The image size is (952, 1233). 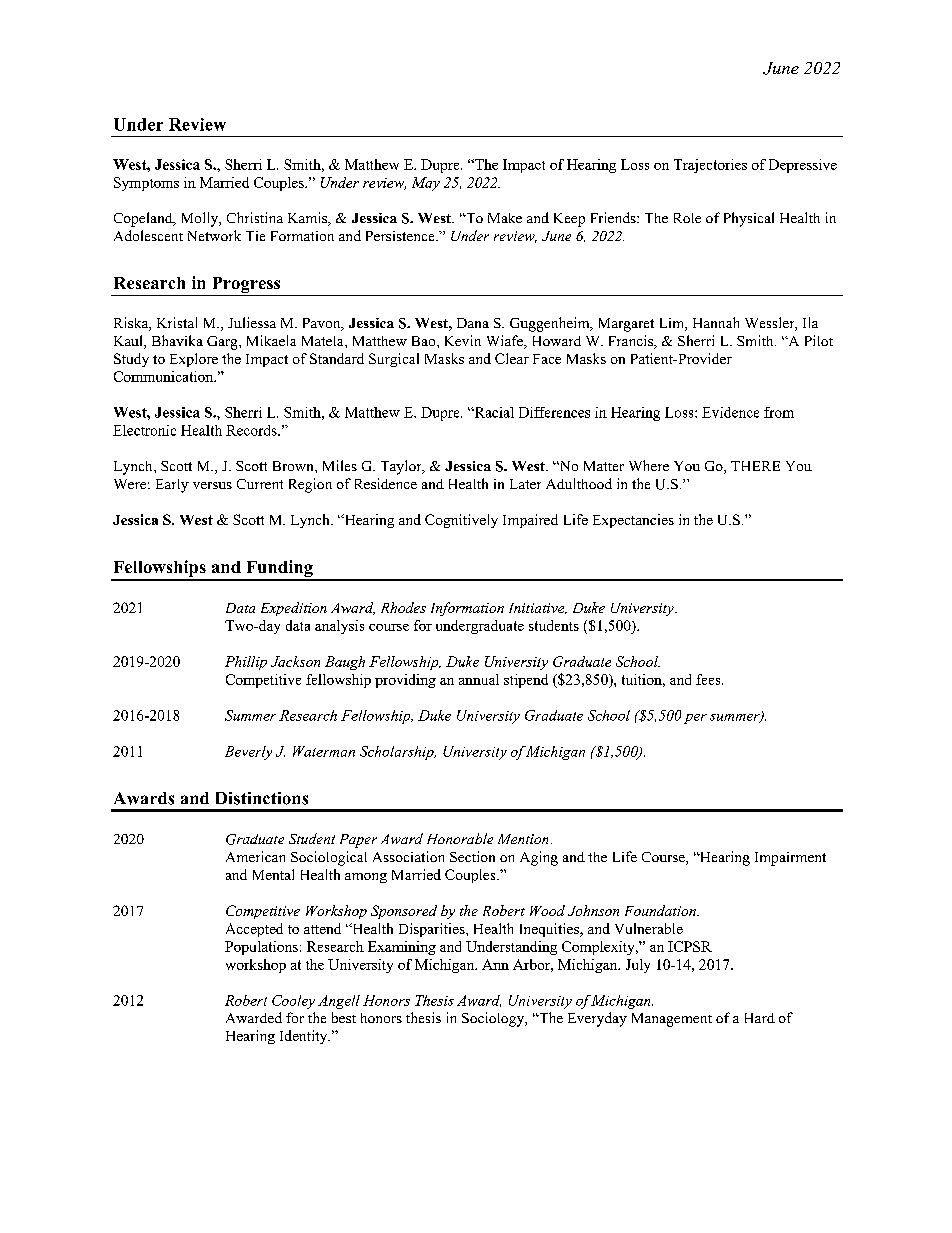 I want to click on Identity, so click(x=305, y=1037).
